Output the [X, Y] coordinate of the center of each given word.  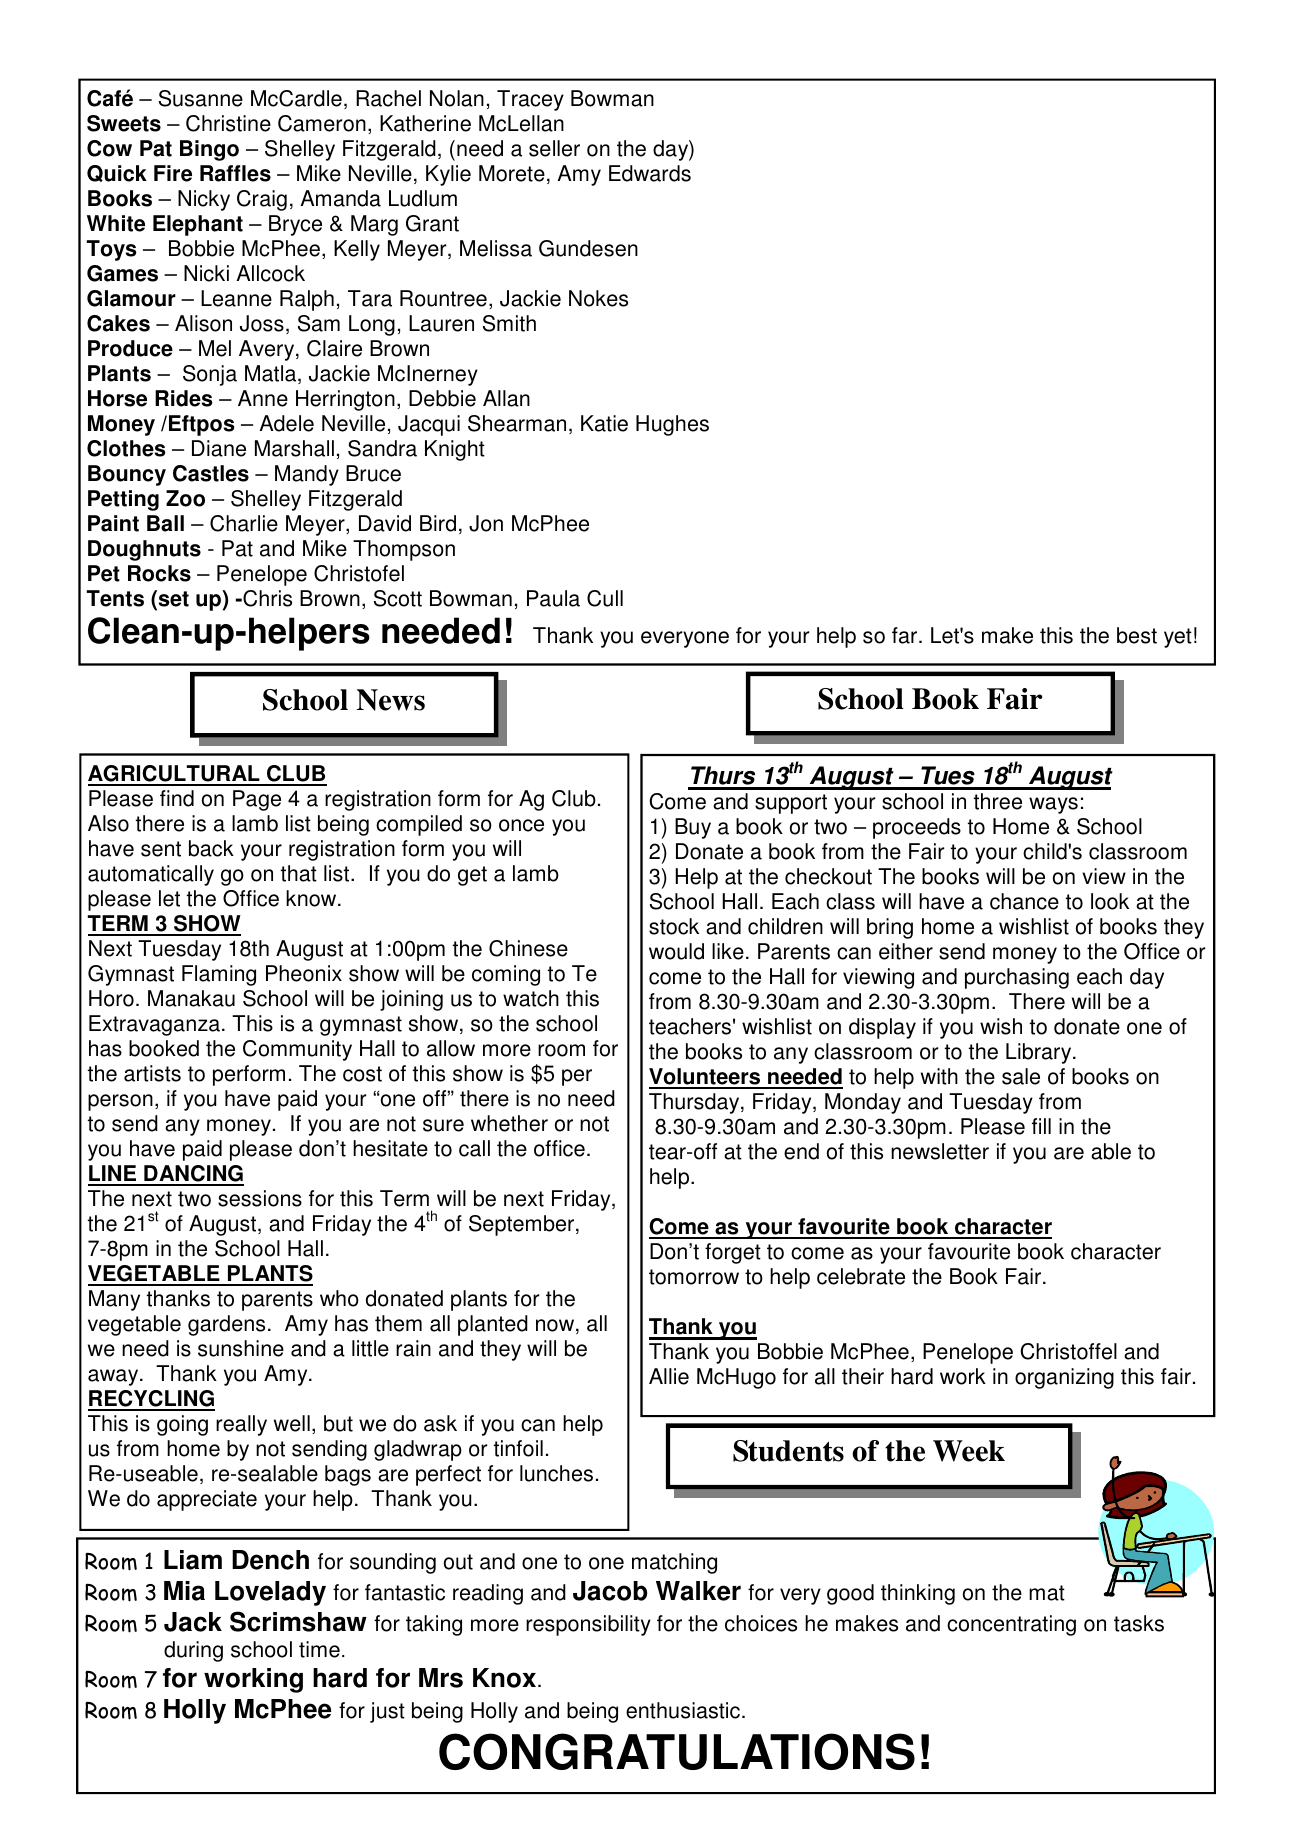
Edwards [650, 173]
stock [674, 926]
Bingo [209, 150]
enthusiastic [683, 1710]
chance [1024, 901]
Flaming [219, 975]
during [193, 1651]
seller [554, 148]
